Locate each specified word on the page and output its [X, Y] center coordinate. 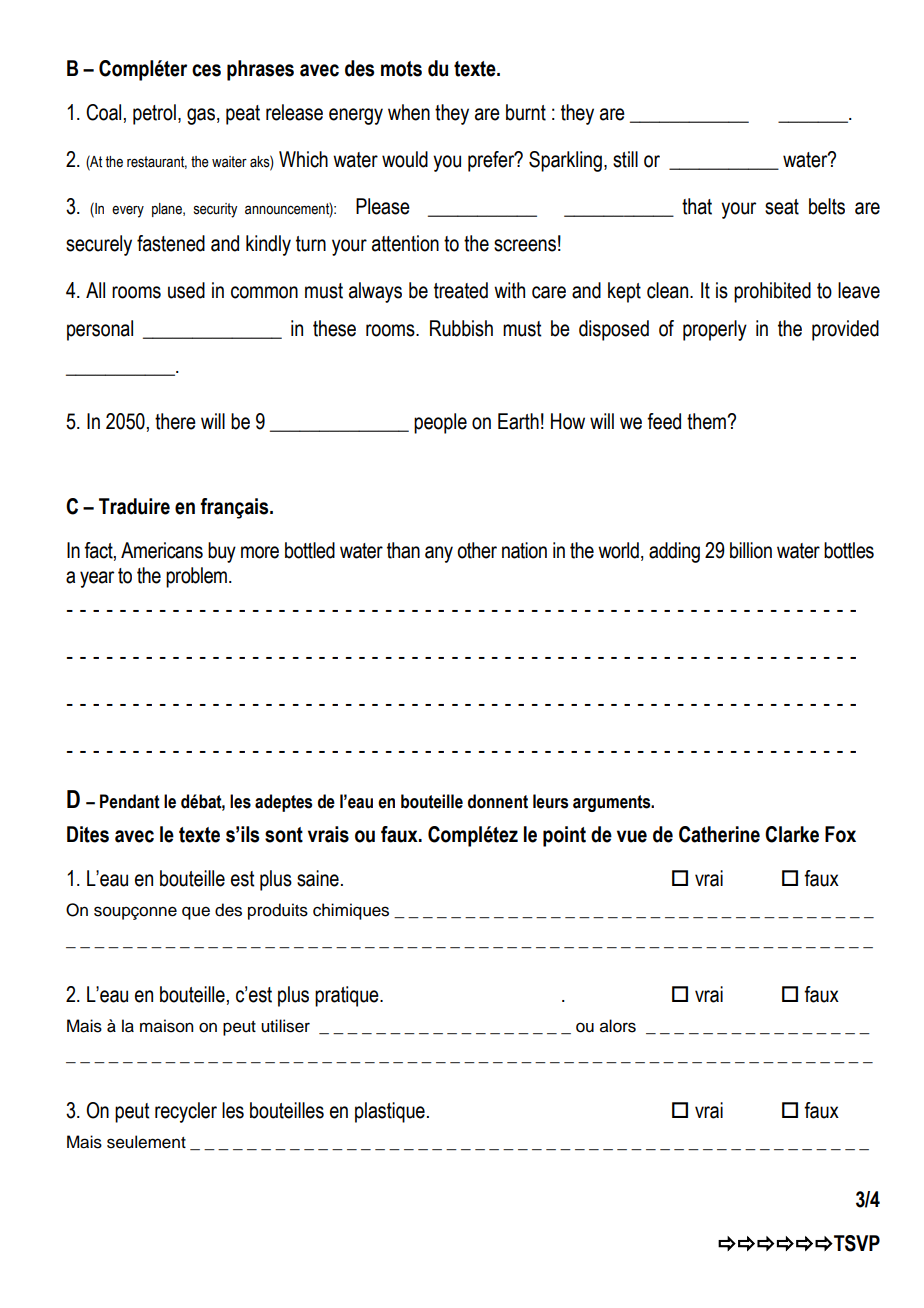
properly [715, 330]
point [564, 836]
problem [196, 577]
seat [782, 207]
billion [751, 550]
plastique [390, 1112]
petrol [154, 114]
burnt [526, 112]
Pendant [130, 801]
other [477, 550]
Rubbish [461, 328]
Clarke [792, 834]
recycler [186, 1112]
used [186, 290]
